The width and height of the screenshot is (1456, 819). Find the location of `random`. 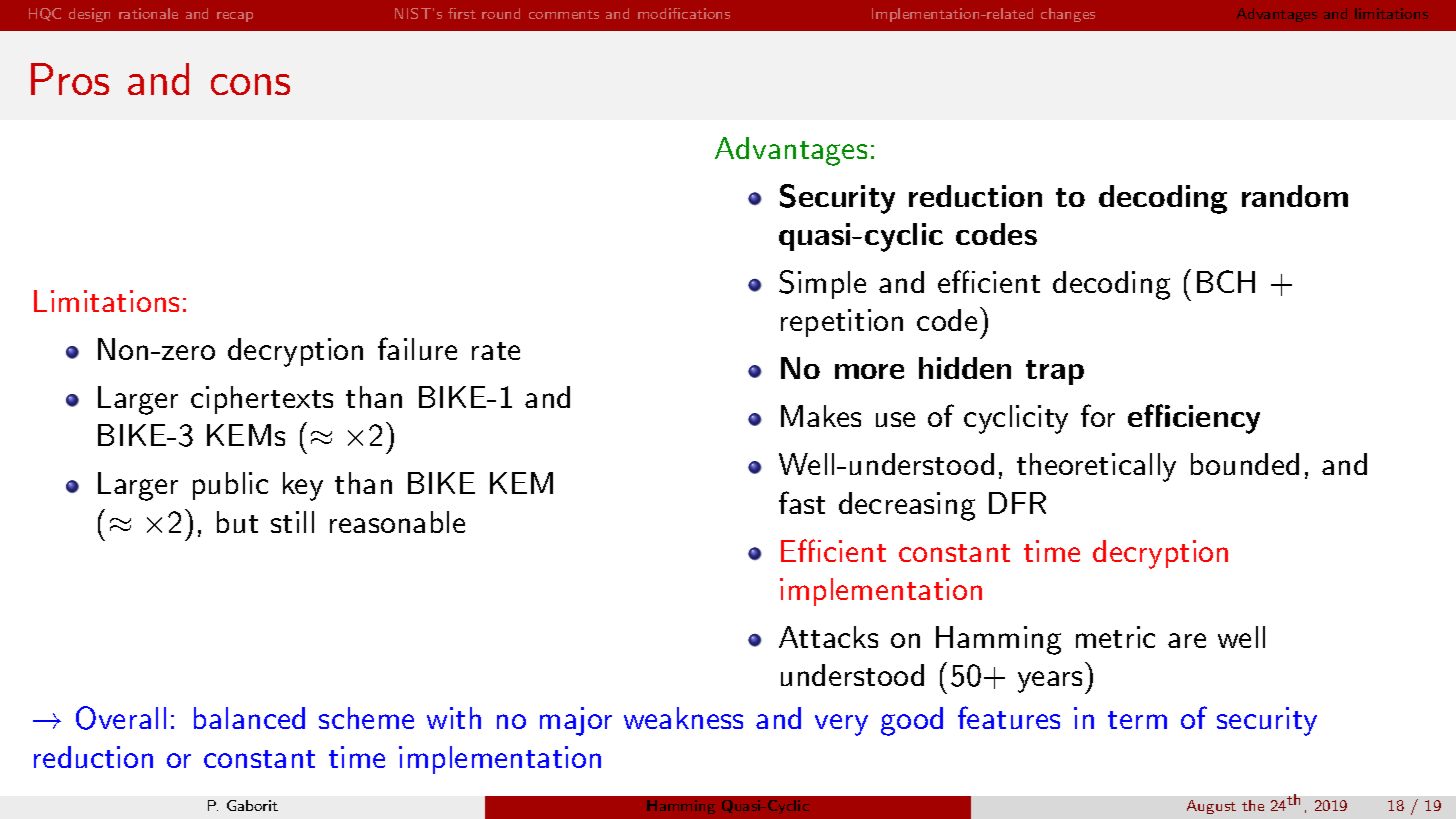

random is located at coordinates (1295, 196).
